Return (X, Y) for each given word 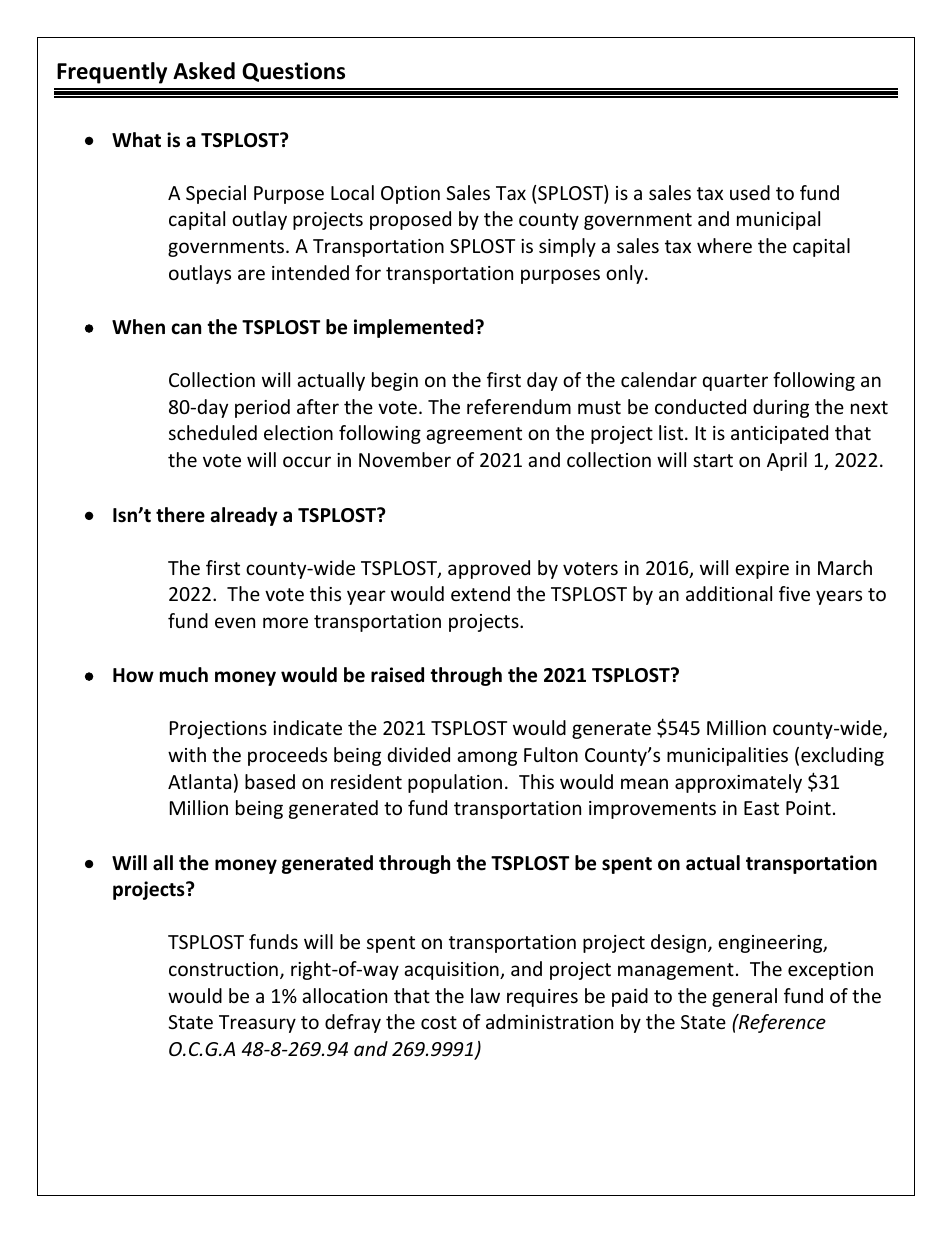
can (186, 329)
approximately (738, 783)
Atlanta (199, 781)
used (750, 192)
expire (762, 570)
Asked (204, 71)
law (485, 995)
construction (223, 969)
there (180, 515)
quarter (735, 382)
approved (489, 569)
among (487, 758)
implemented (415, 328)
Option (410, 195)
